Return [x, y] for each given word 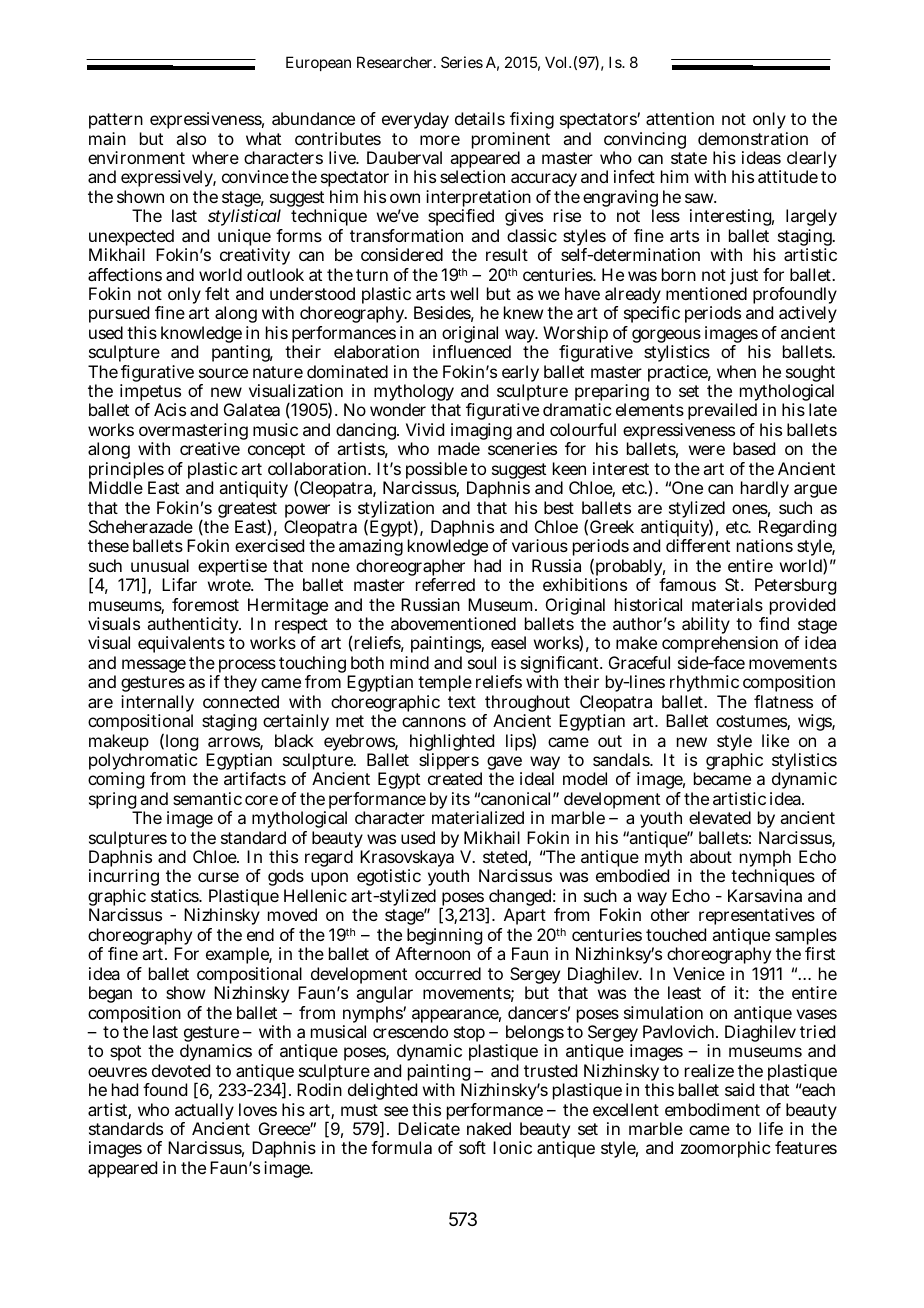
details [480, 118]
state [689, 158]
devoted [181, 1070]
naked [489, 1128]
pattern [116, 123]
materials [727, 604]
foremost [205, 604]
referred [445, 584]
